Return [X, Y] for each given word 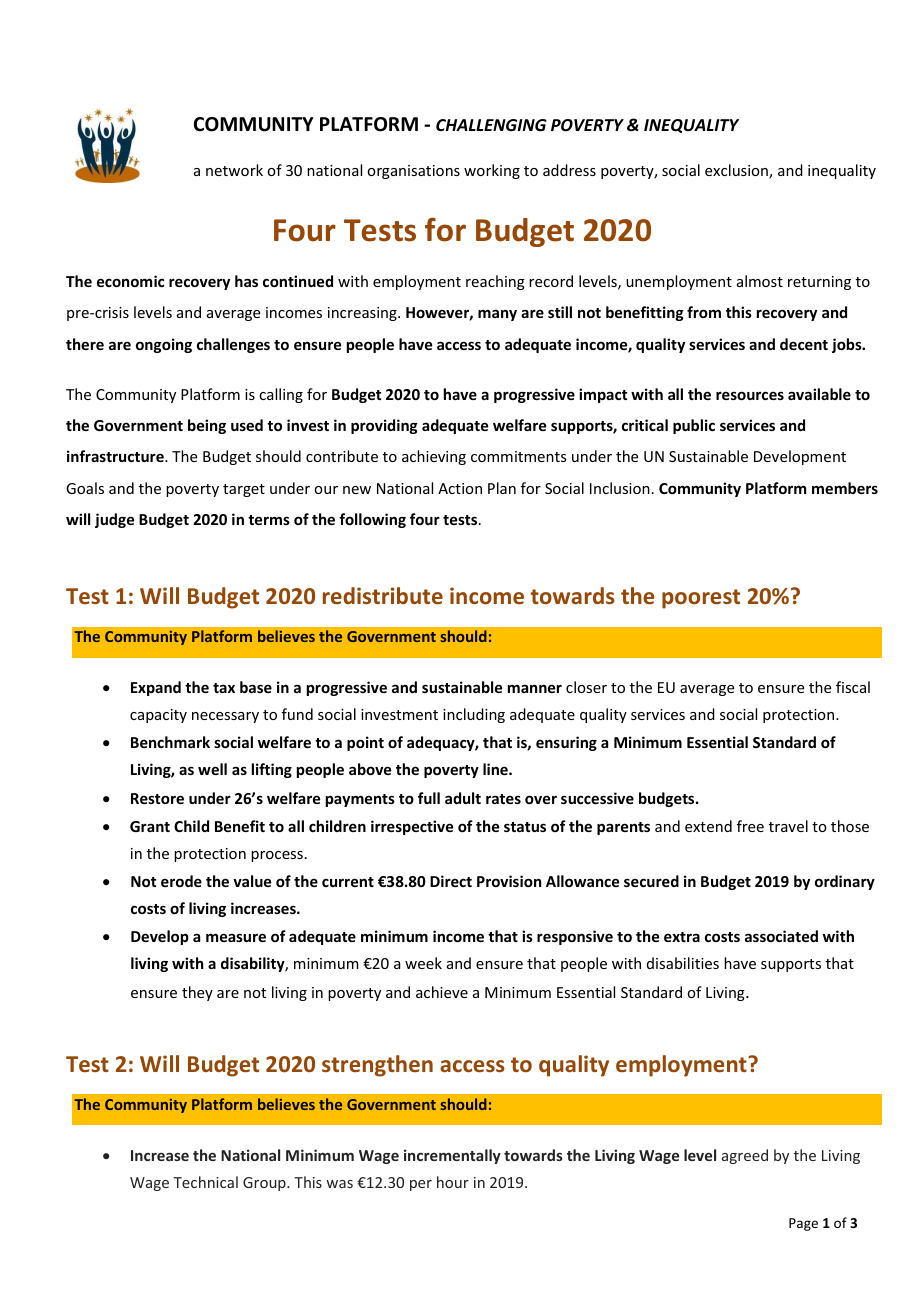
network [234, 170]
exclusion [737, 171]
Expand [156, 688]
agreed [745, 1156]
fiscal [853, 687]
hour [453, 1182]
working [492, 171]
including [474, 715]
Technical [205, 1182]
